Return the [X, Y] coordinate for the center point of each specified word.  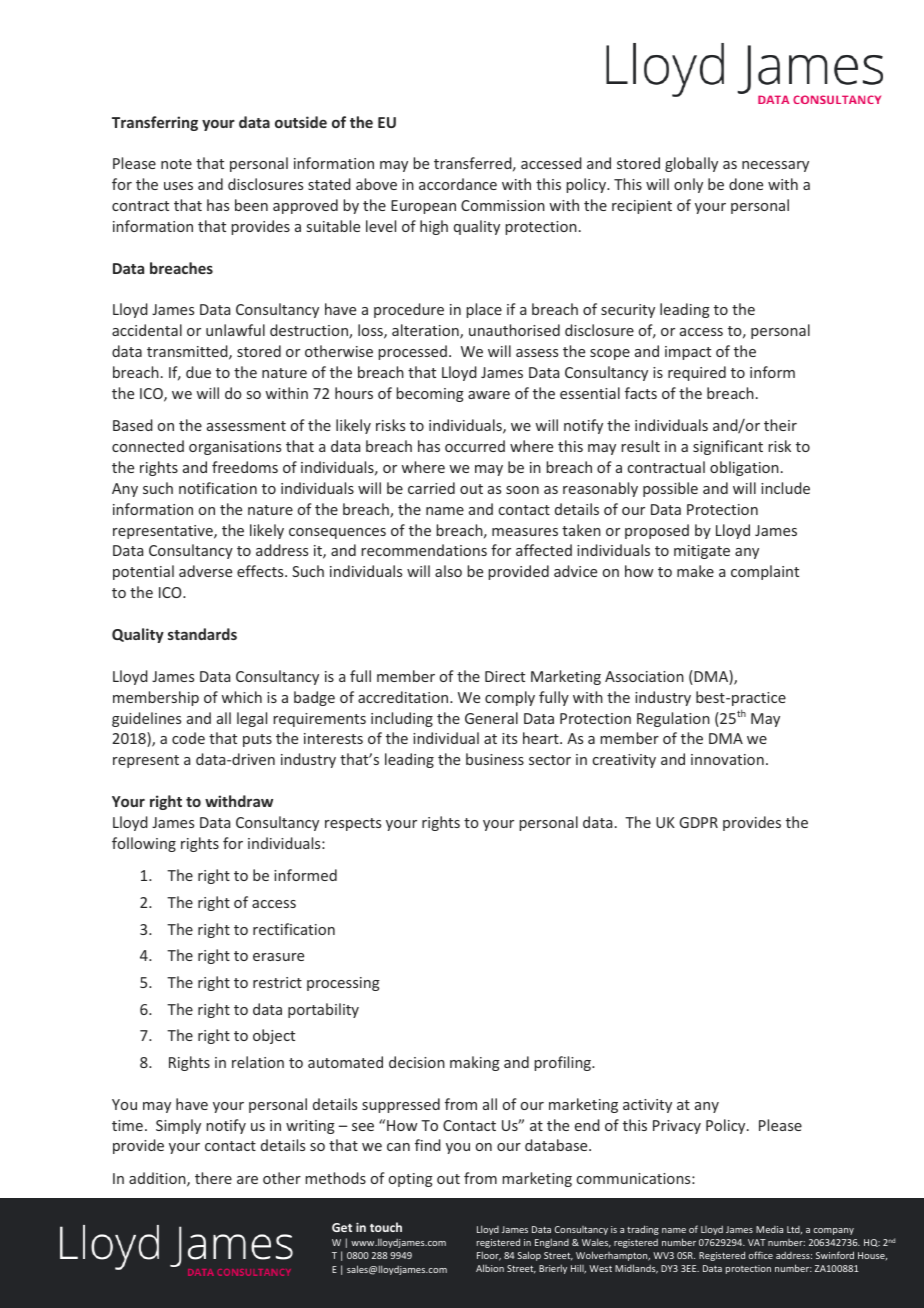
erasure [278, 957]
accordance [458, 184]
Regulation [673, 719]
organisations [235, 448]
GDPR [698, 822]
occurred [475, 446]
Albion [490, 1268]
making [475, 1063]
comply [510, 698]
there [213, 1178]
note [176, 164]
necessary [775, 166]
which [241, 697]
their [780, 425]
